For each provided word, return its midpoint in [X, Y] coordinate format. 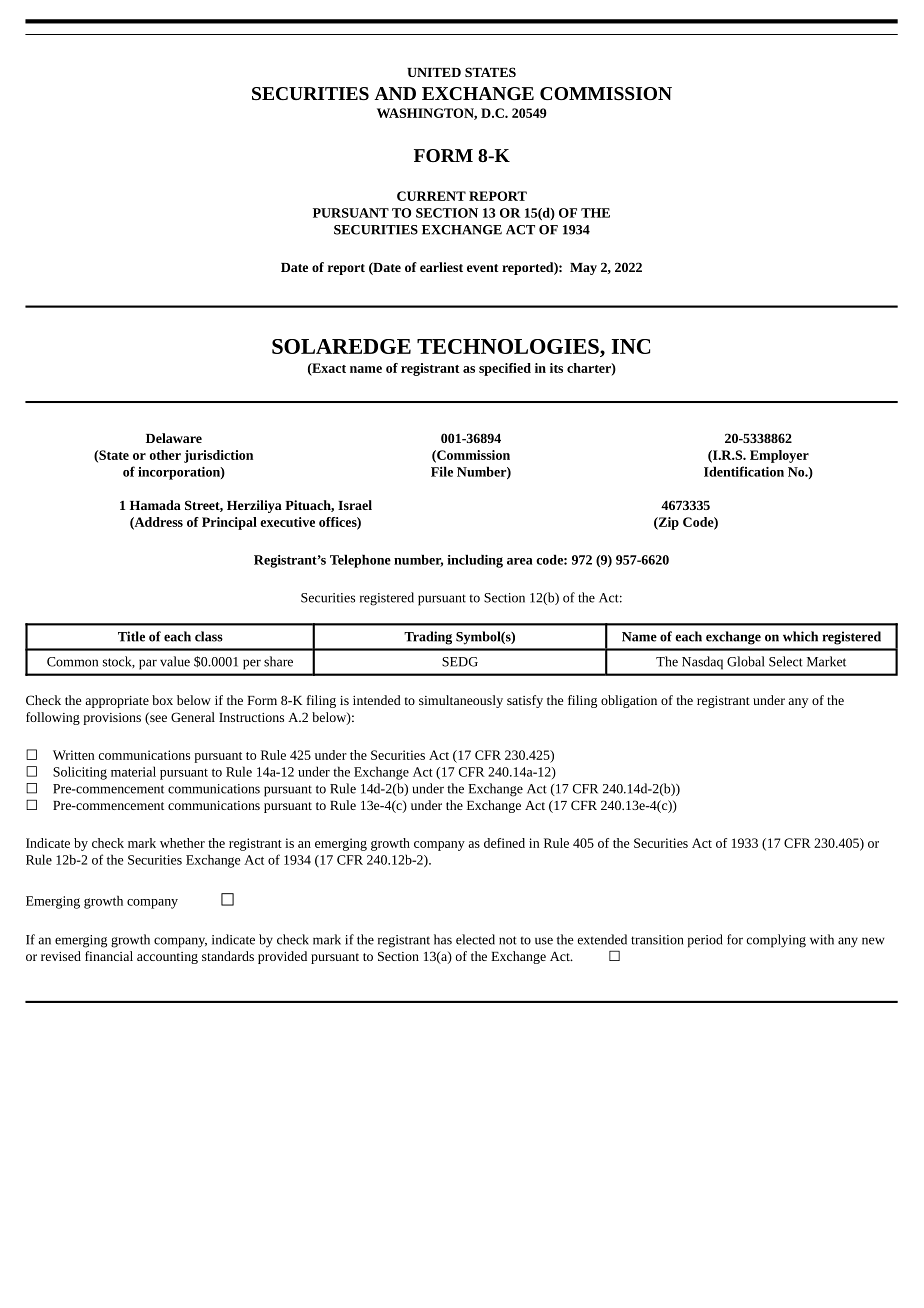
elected [475, 939]
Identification [744, 471]
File [442, 471]
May [583, 269]
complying [776, 941]
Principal [229, 523]
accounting [167, 958]
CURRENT [431, 196]
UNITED [434, 72]
